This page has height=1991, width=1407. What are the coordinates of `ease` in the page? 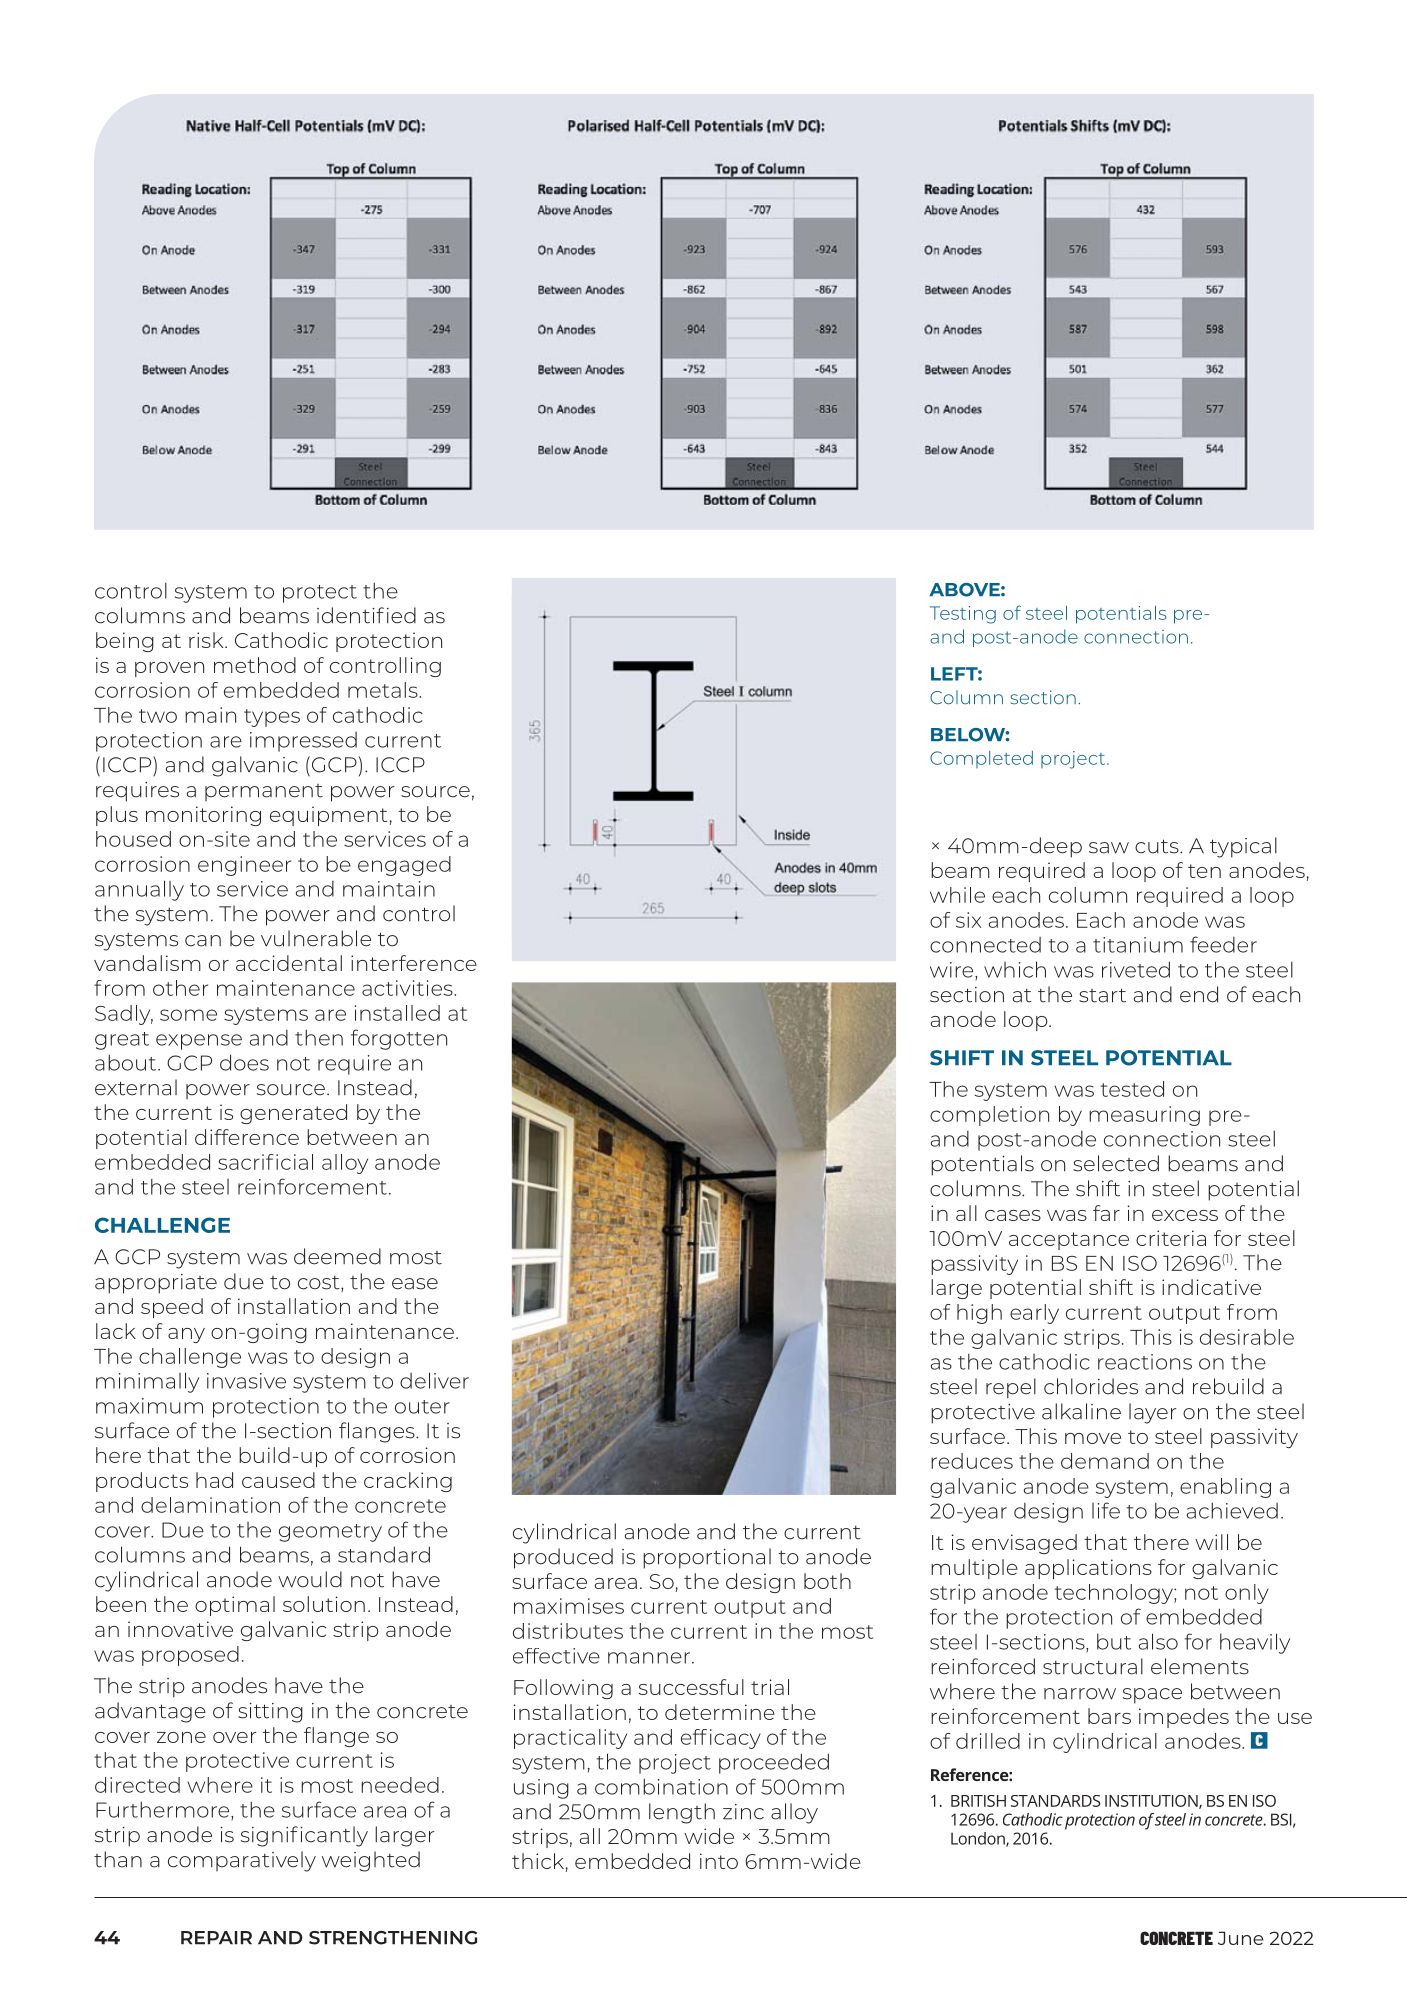 It's located at (415, 1284).
